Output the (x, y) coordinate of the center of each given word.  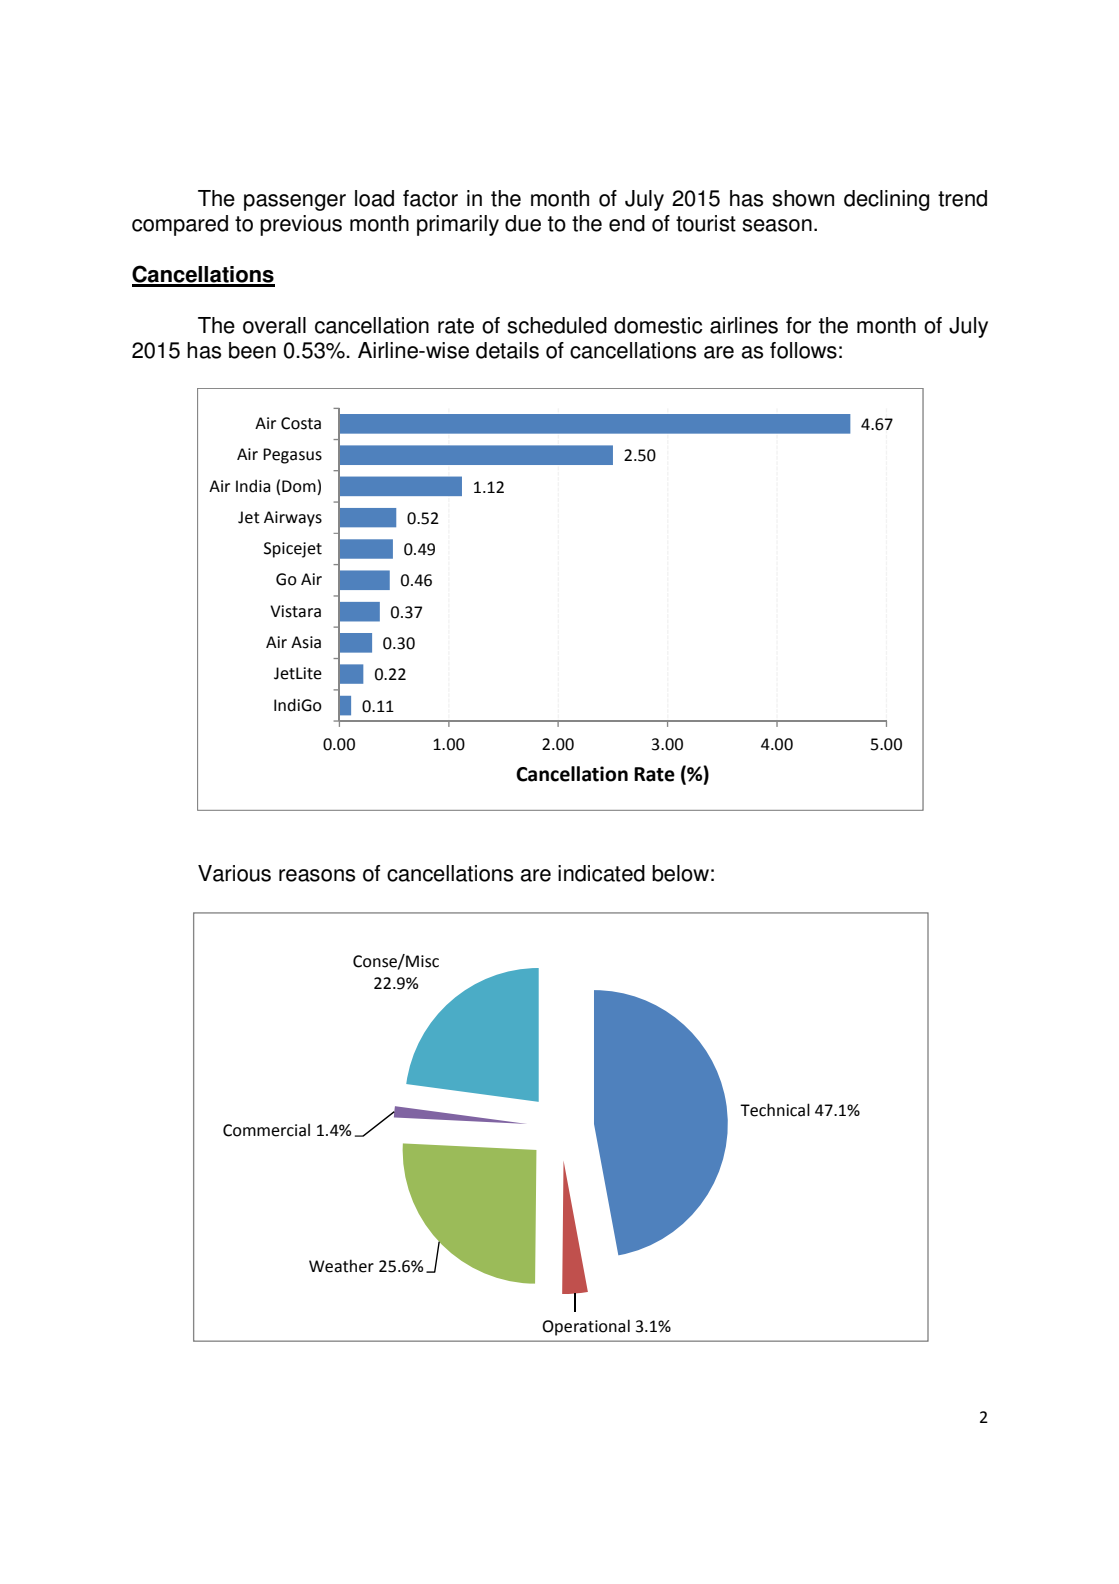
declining (886, 200)
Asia (306, 642)
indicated (601, 873)
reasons (317, 875)
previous (301, 225)
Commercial (266, 1130)
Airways (293, 519)
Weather (341, 1266)
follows (803, 350)
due (523, 223)
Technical (775, 1110)
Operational (586, 1327)
